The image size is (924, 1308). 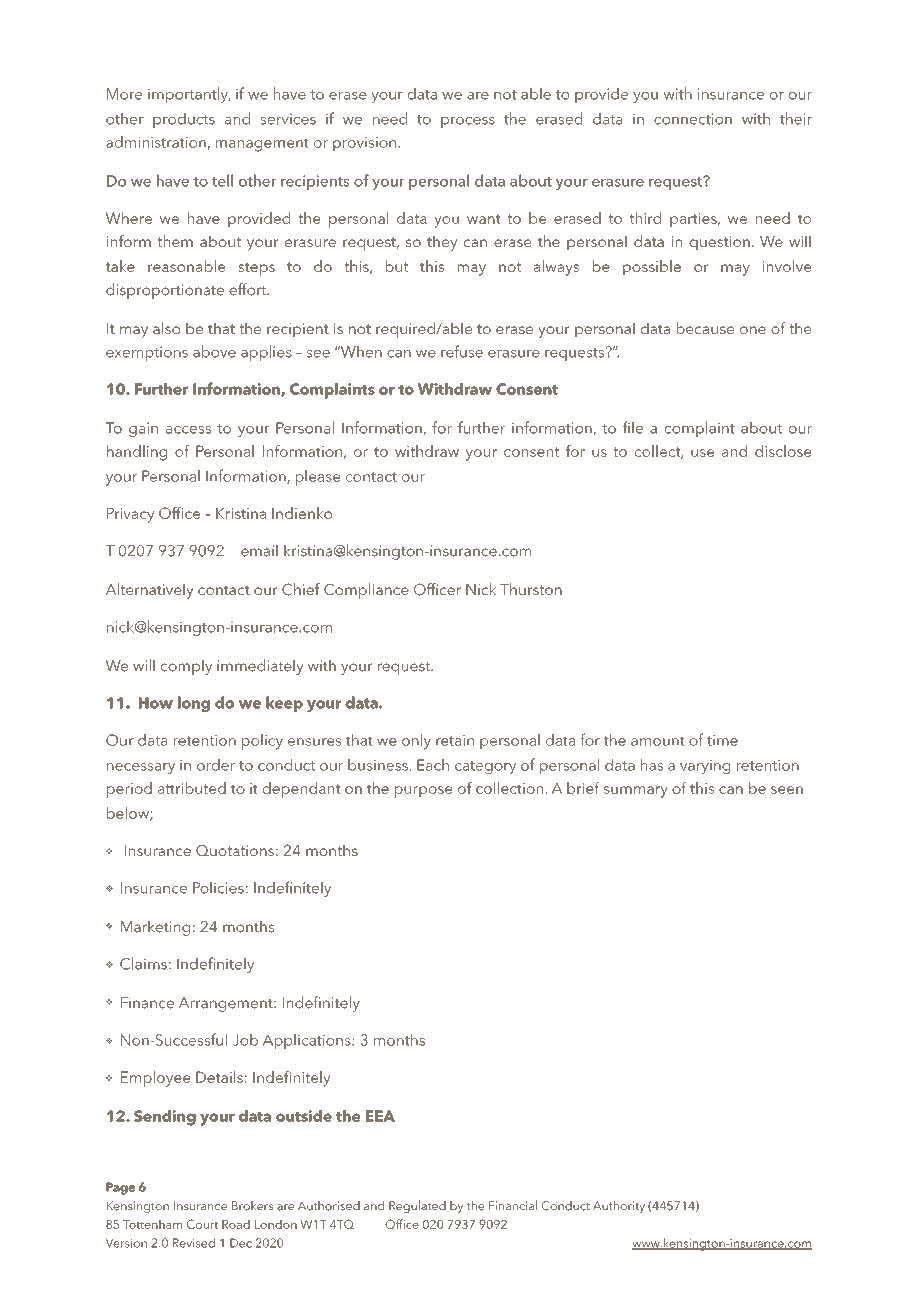 What do you see at coordinates (531, 589) in the screenshot?
I see `Thurston` at bounding box center [531, 589].
